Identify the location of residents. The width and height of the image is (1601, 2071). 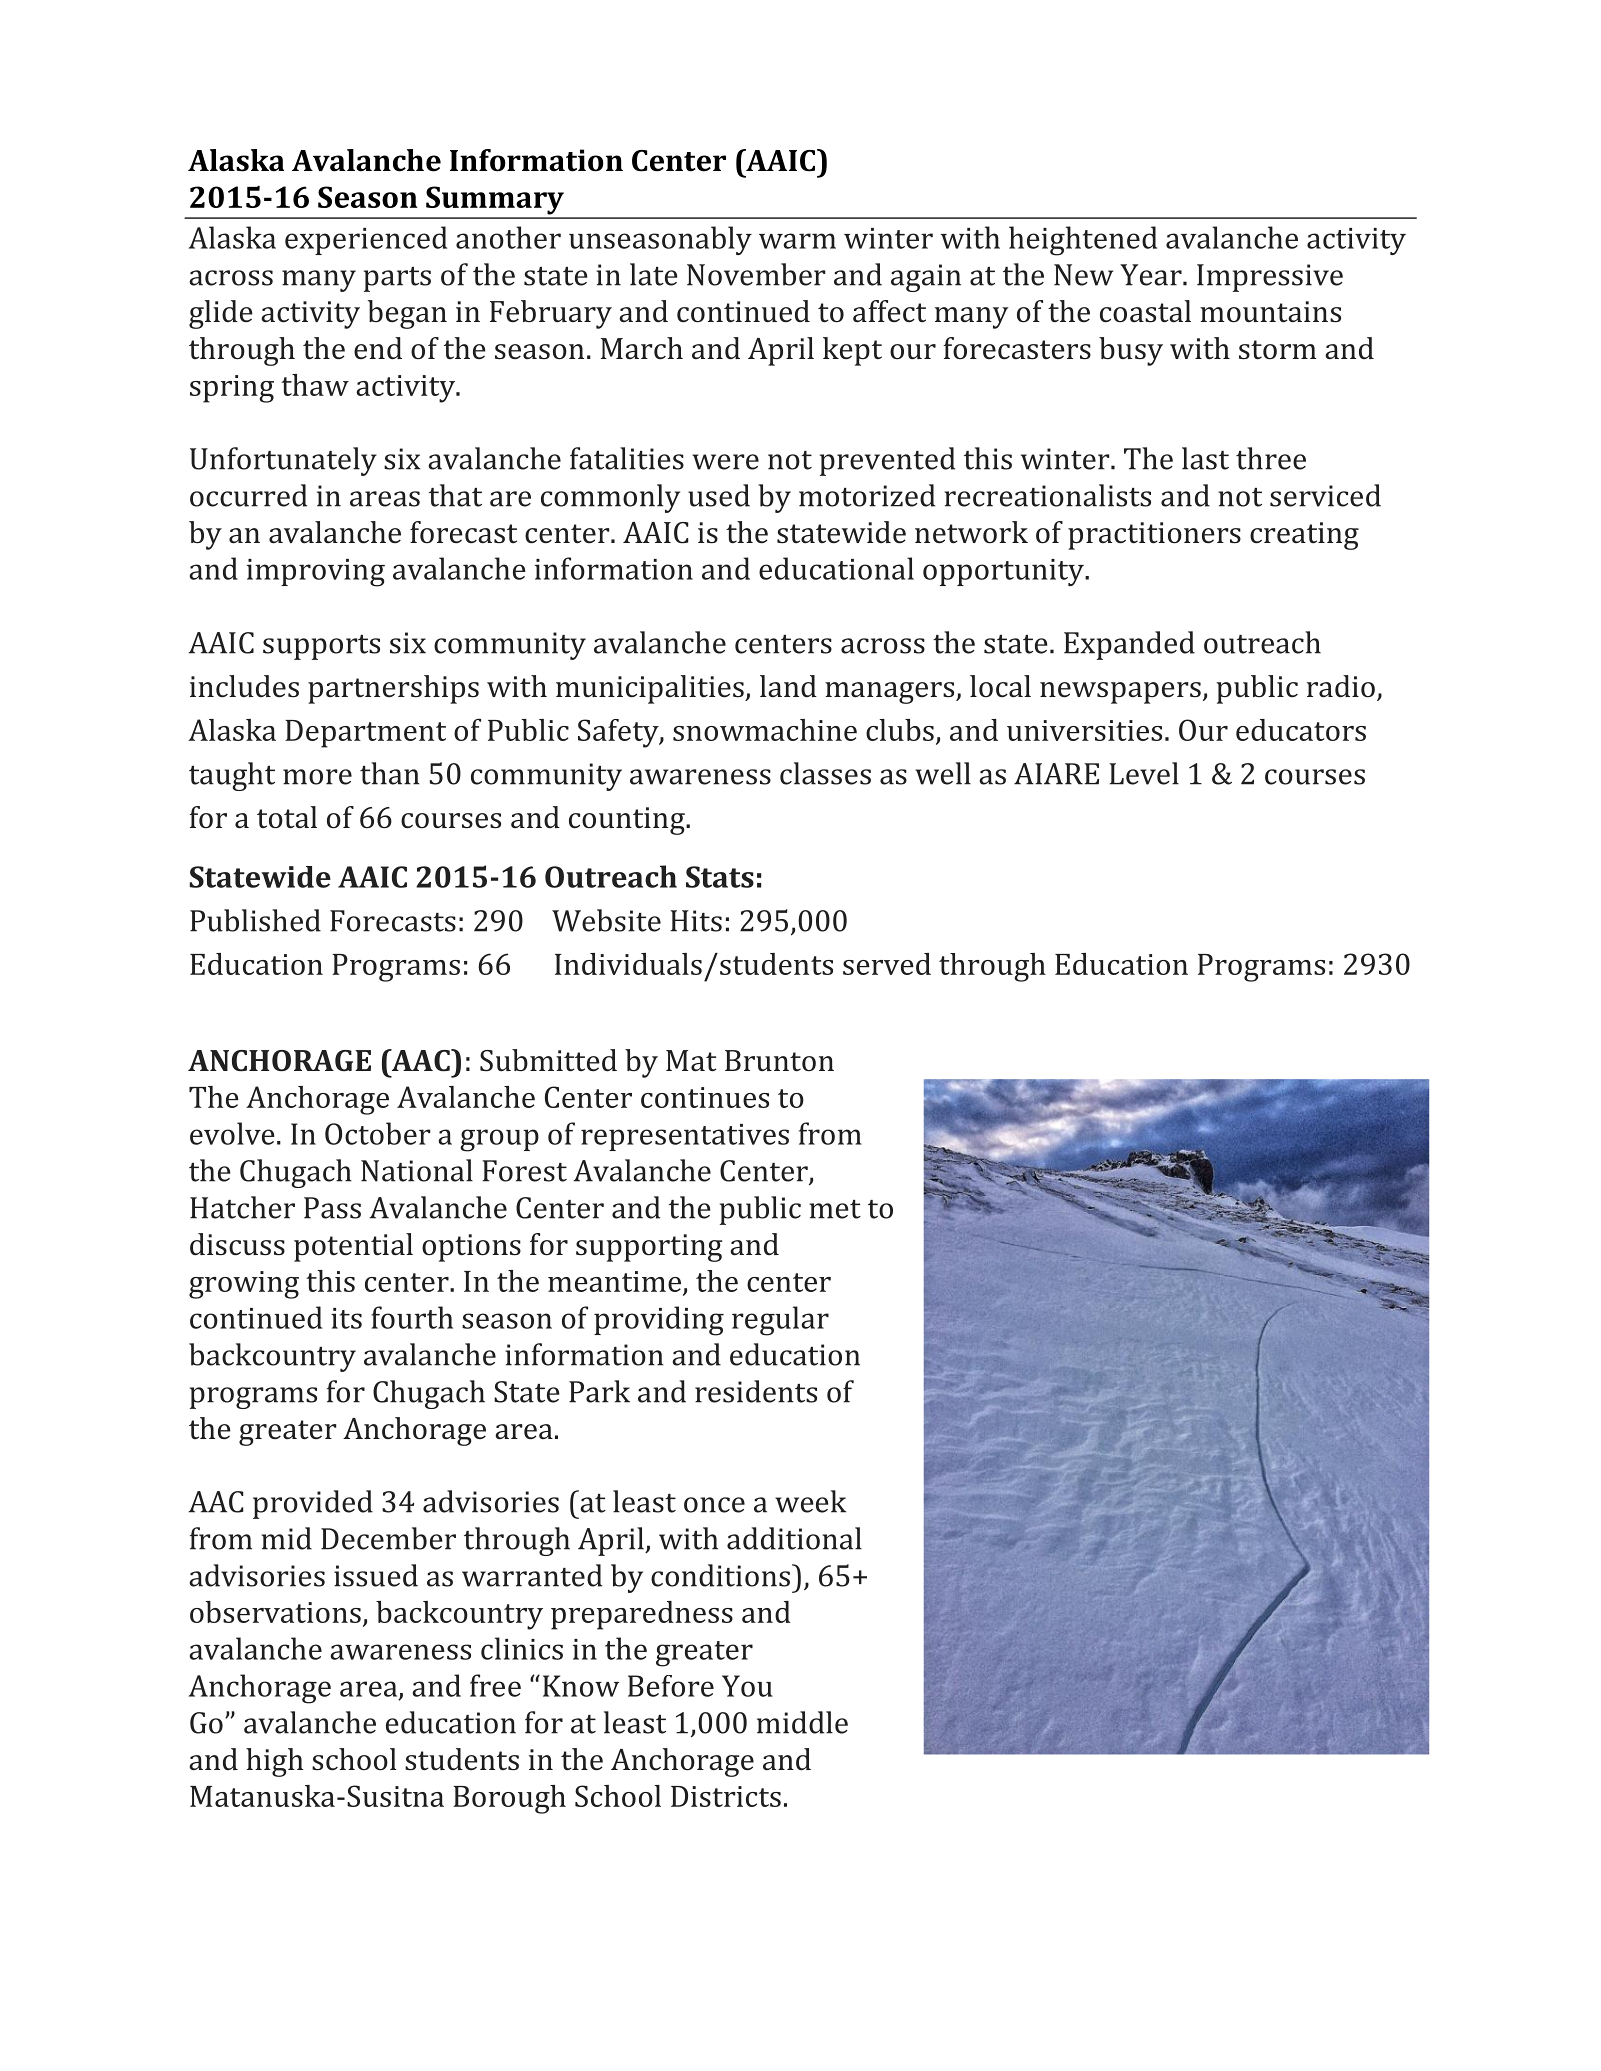
(756, 1391).
